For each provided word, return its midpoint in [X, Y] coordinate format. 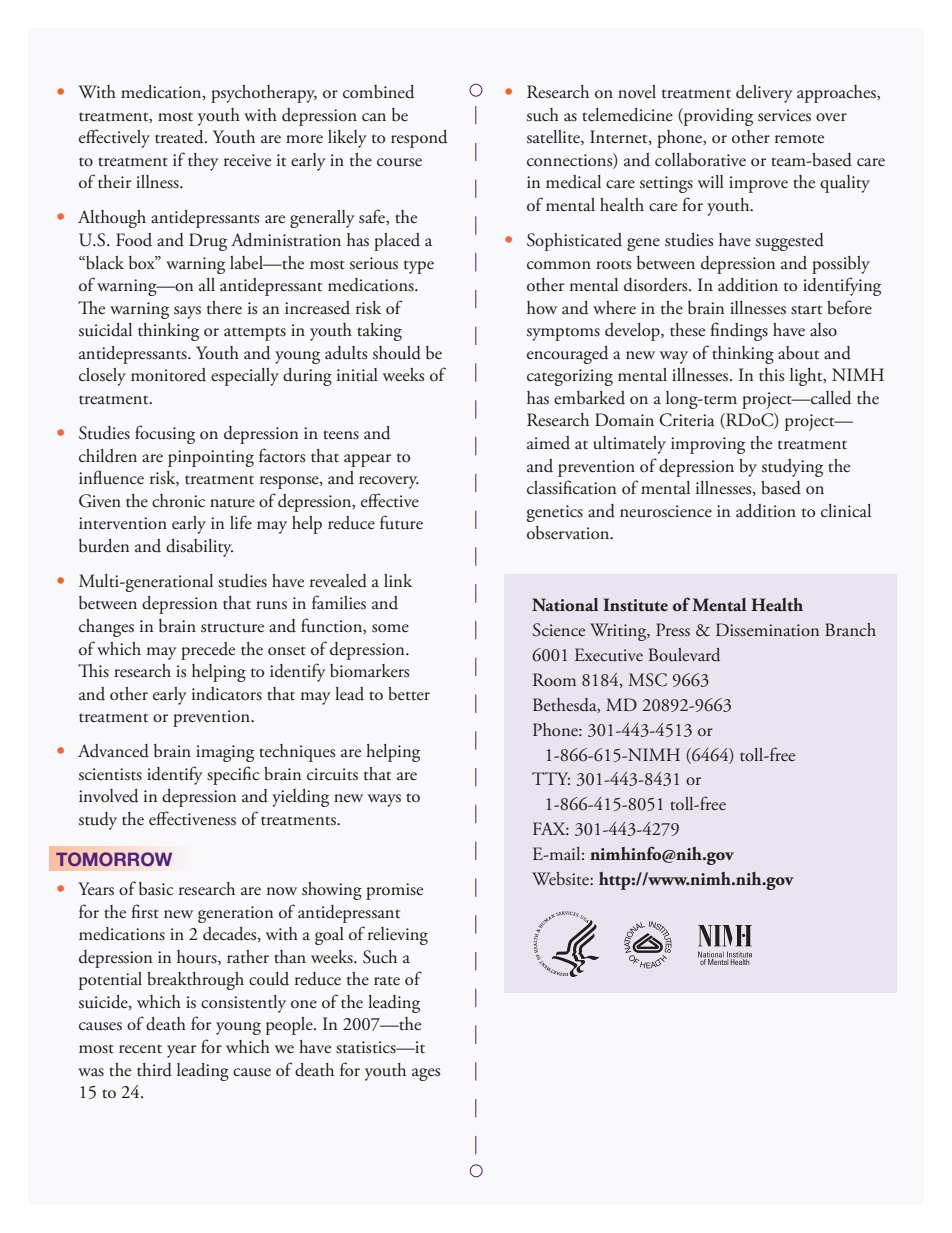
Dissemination [767, 630]
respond [419, 139]
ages [426, 1074]
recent [140, 1049]
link [398, 580]
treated [180, 137]
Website [561, 879]
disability [199, 548]
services [784, 115]
